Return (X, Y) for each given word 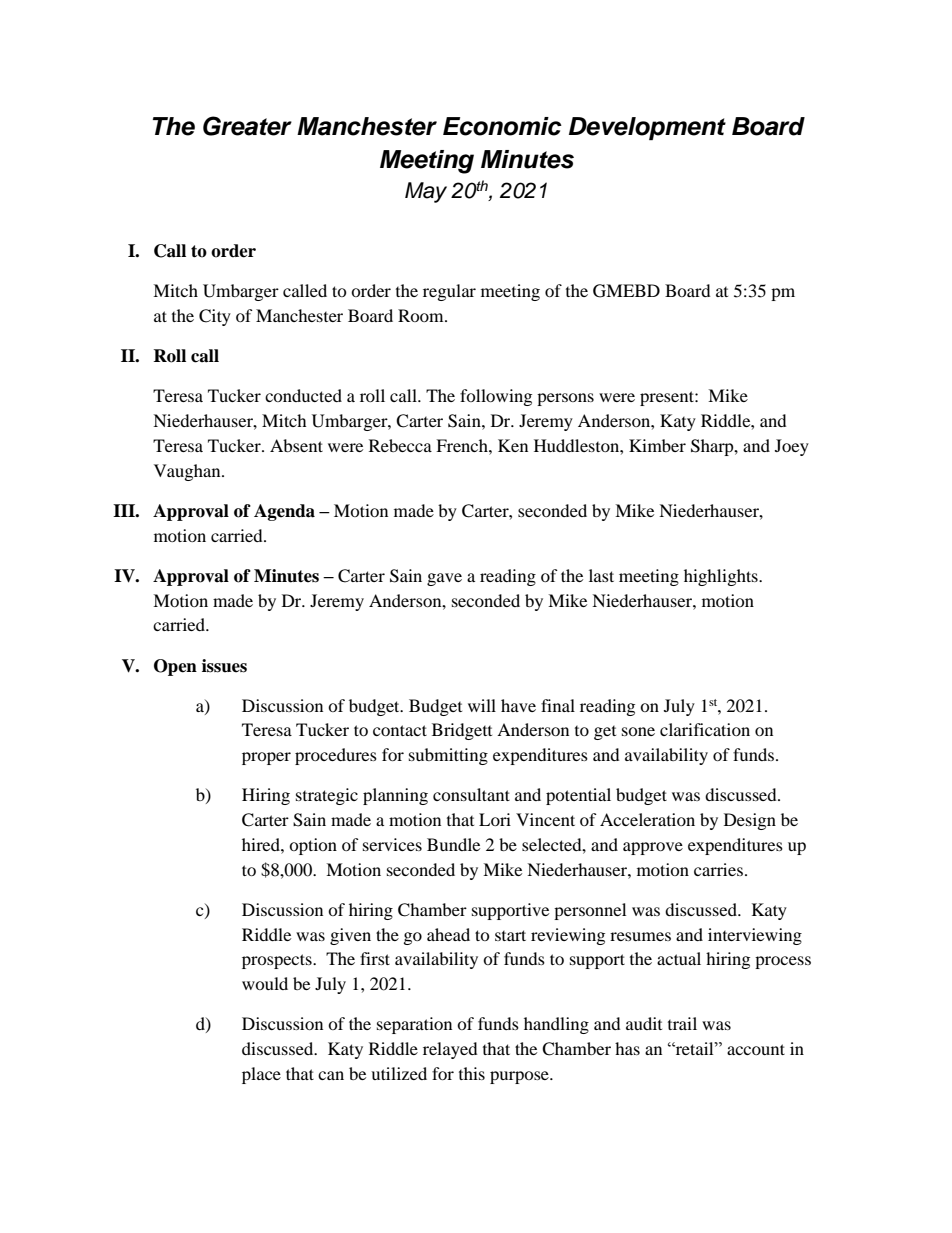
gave (444, 579)
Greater (247, 126)
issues (224, 666)
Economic (502, 126)
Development (647, 128)
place (261, 1075)
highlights (722, 577)
